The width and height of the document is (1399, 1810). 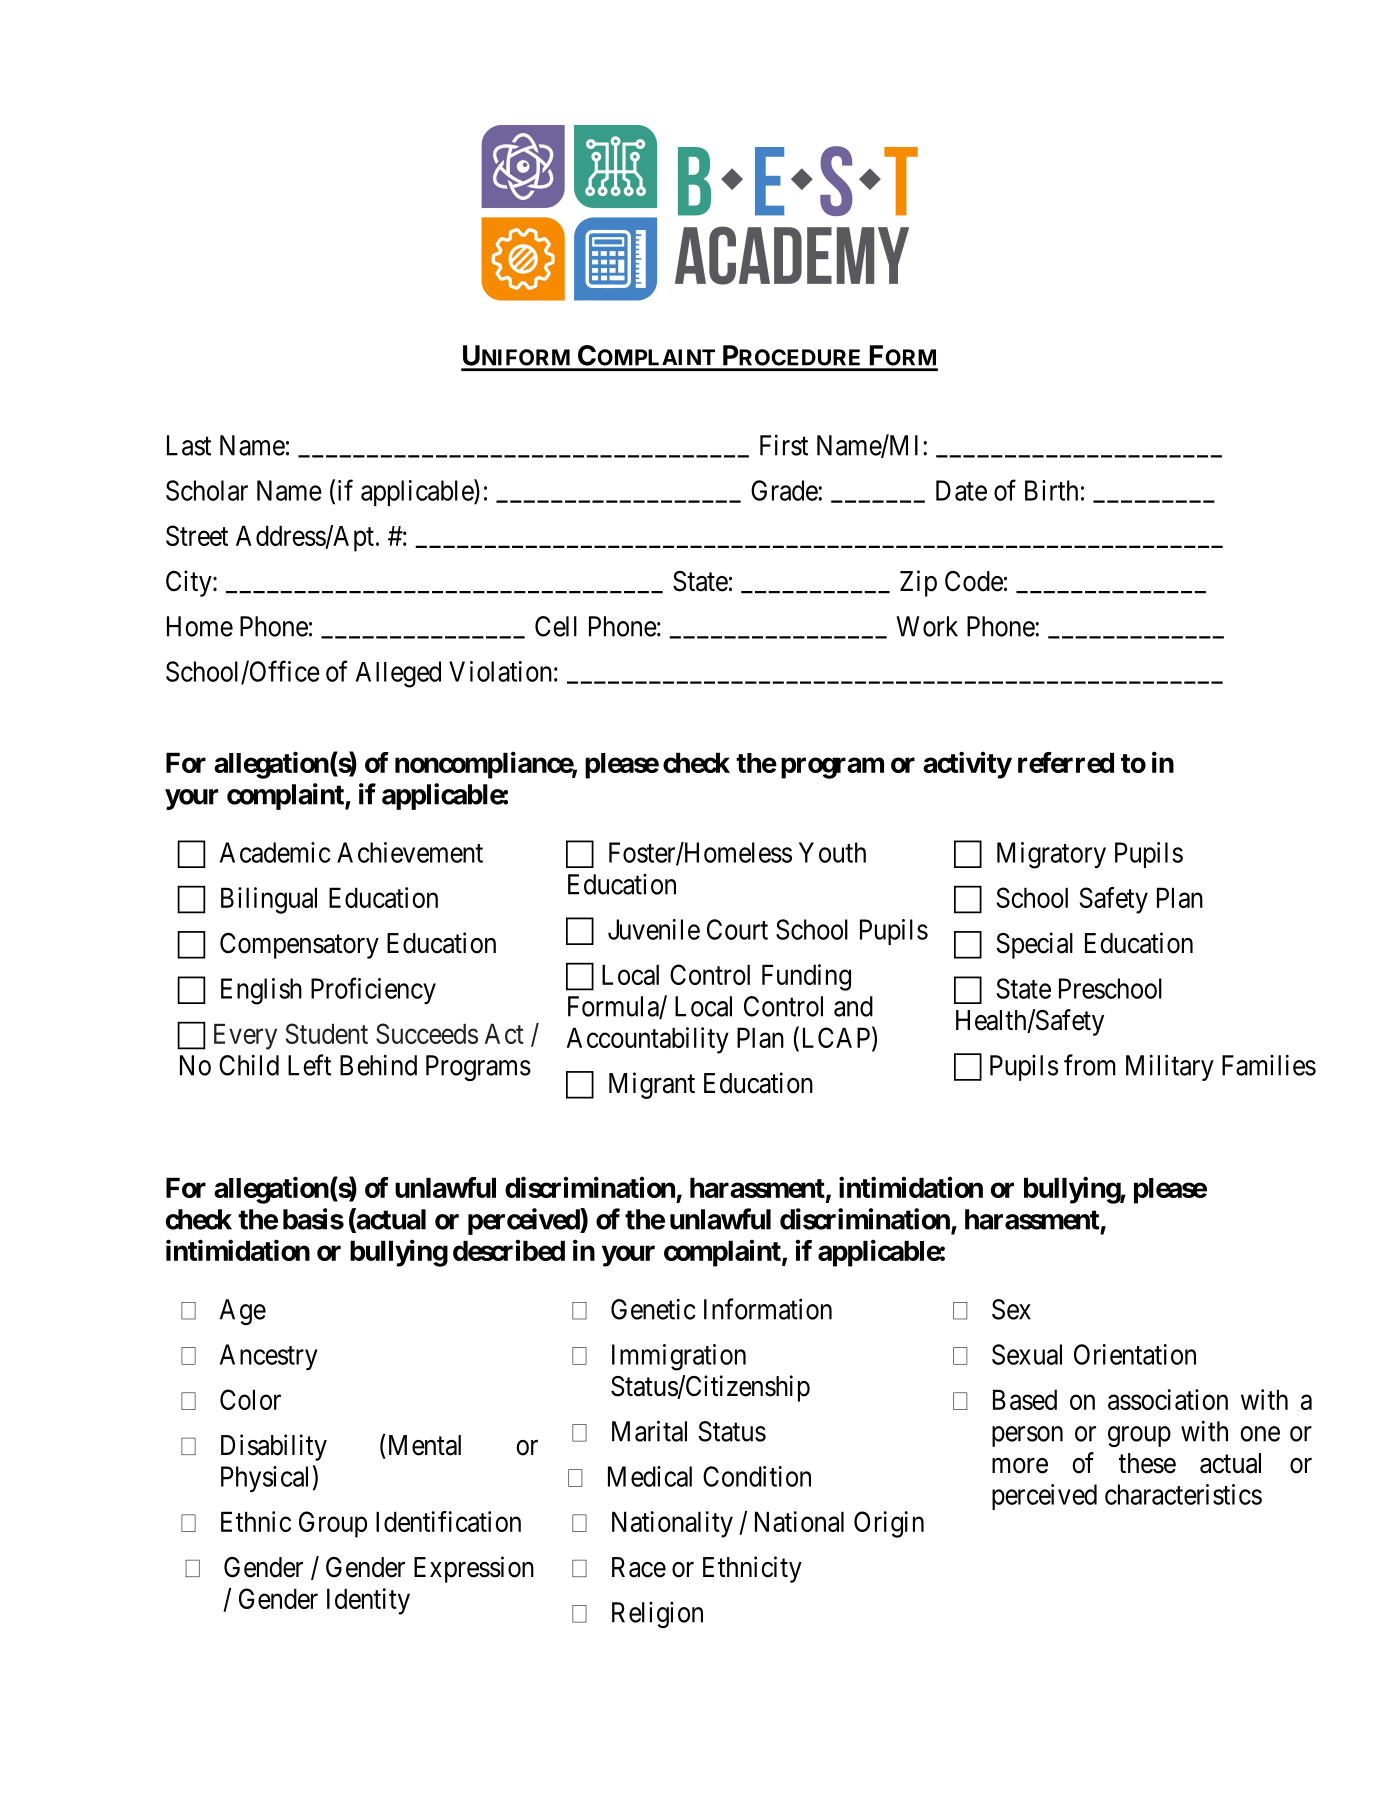 I want to click on Juvenile, so click(x=654, y=929).
